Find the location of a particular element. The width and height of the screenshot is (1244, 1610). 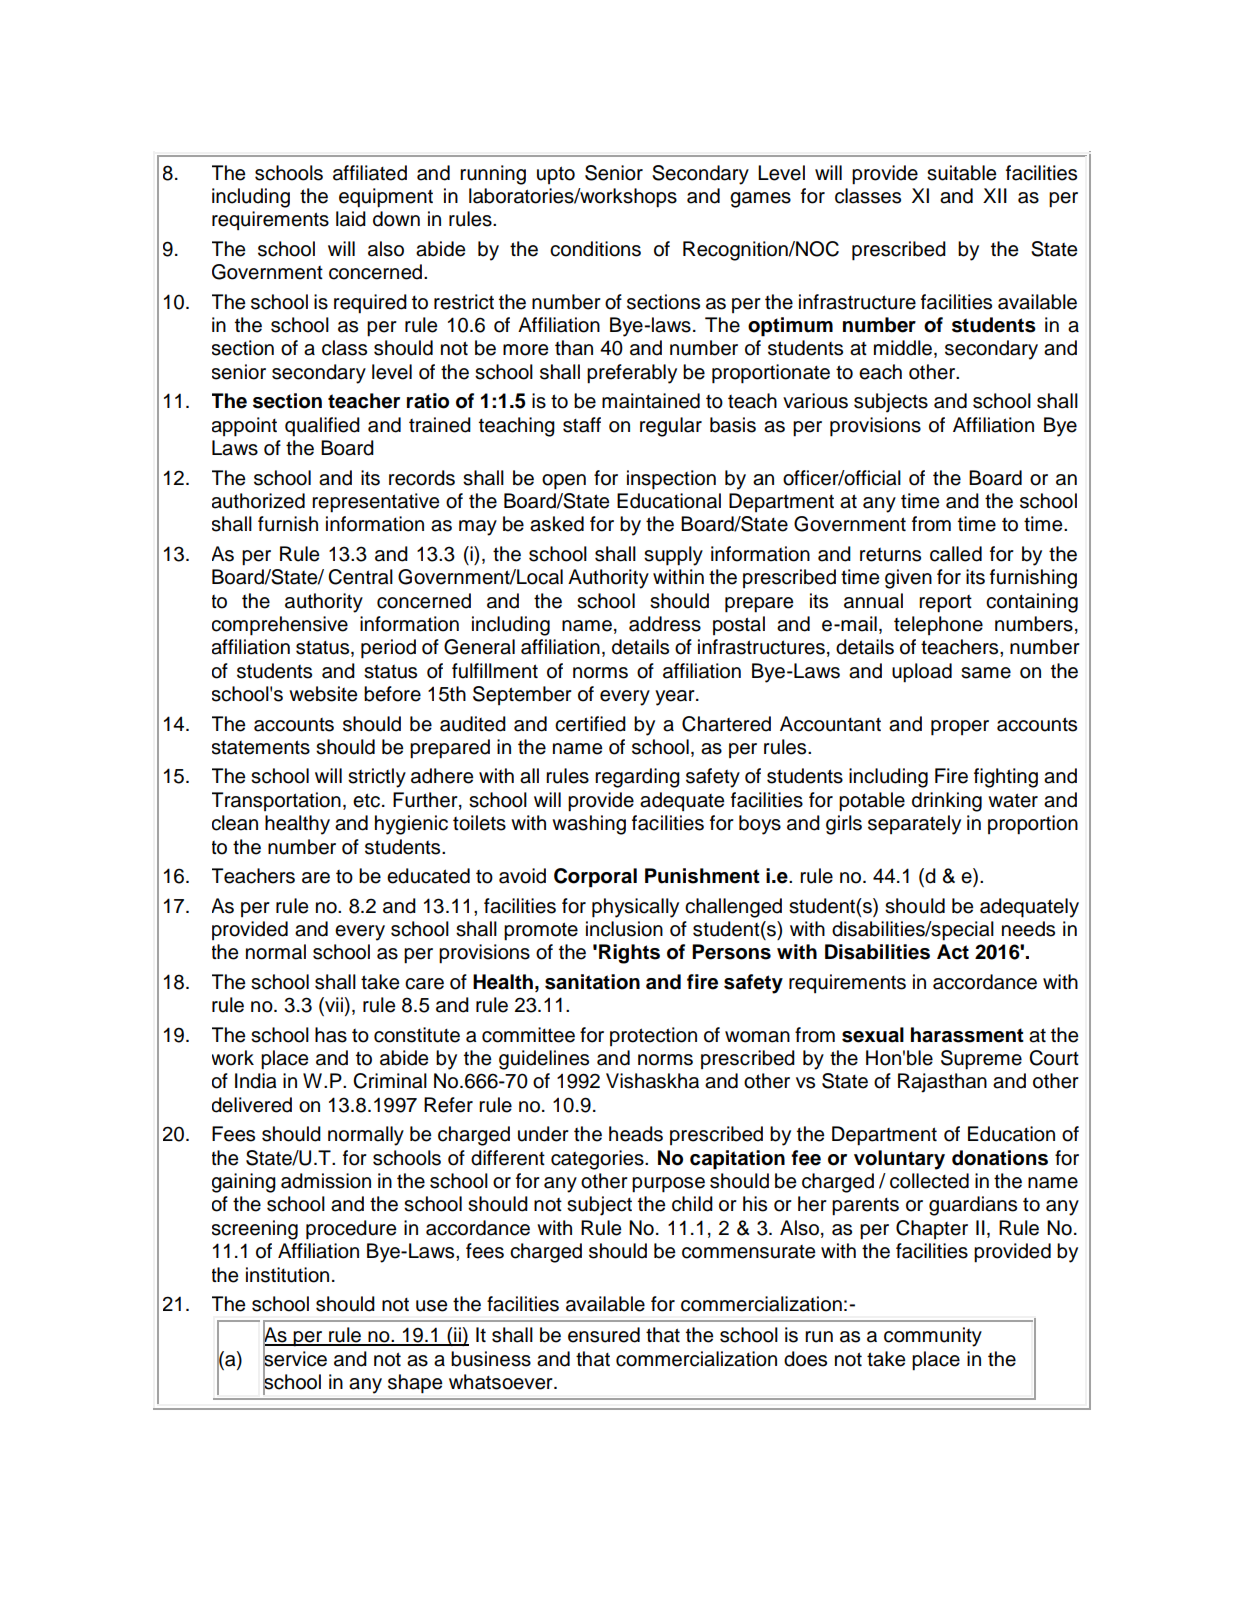

XII is located at coordinates (995, 195).
